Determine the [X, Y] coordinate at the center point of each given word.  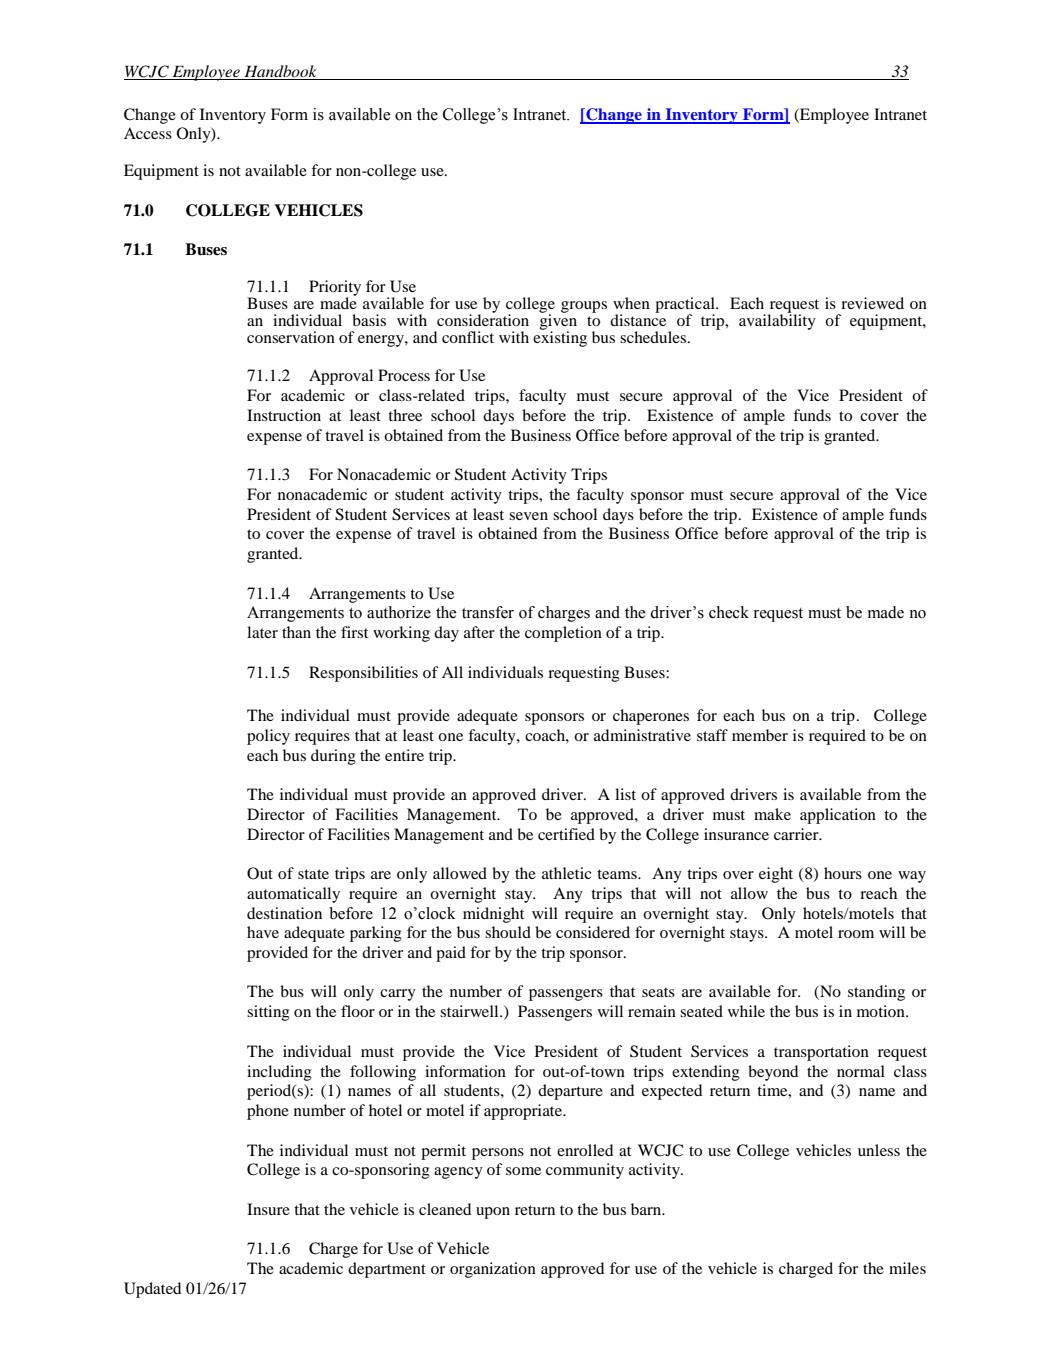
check [729, 612]
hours [843, 873]
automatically [293, 895]
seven [528, 516]
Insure [268, 1209]
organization [493, 1270]
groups [584, 307]
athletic [566, 873]
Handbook [280, 72]
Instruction [284, 415]
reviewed [872, 303]
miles [907, 1268]
